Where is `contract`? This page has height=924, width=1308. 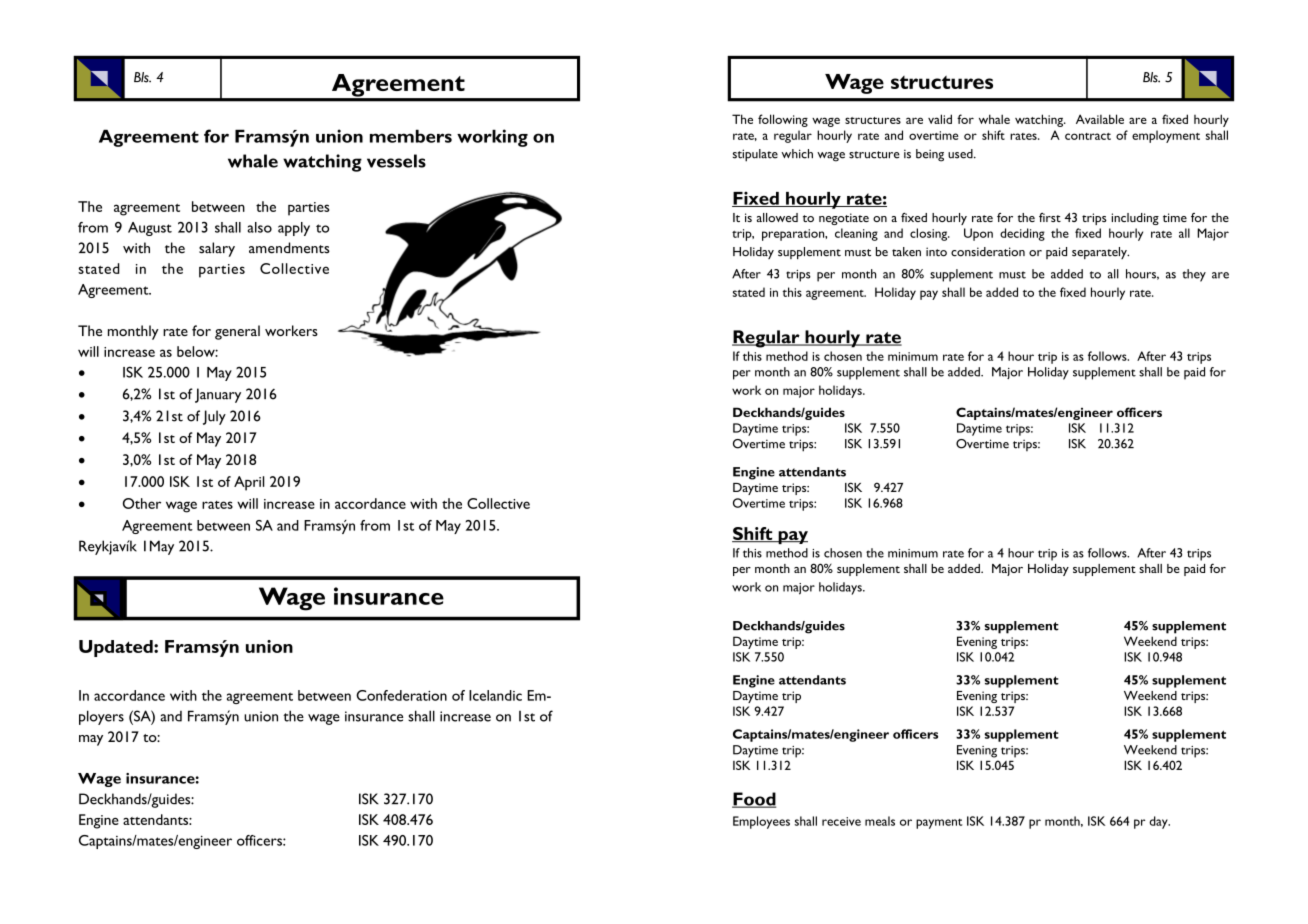 contract is located at coordinates (1088, 136).
